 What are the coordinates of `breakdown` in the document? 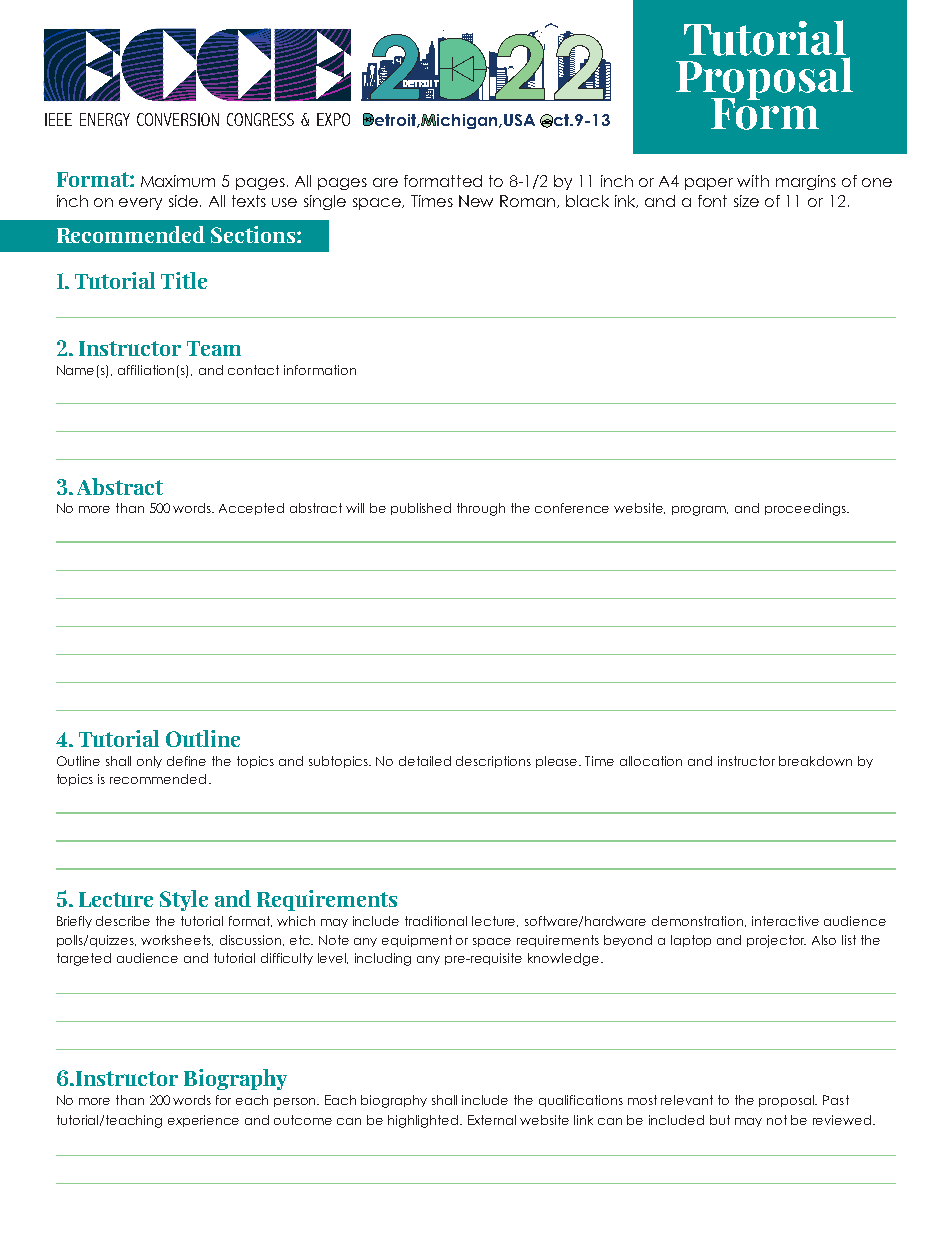 It's located at (815, 761).
